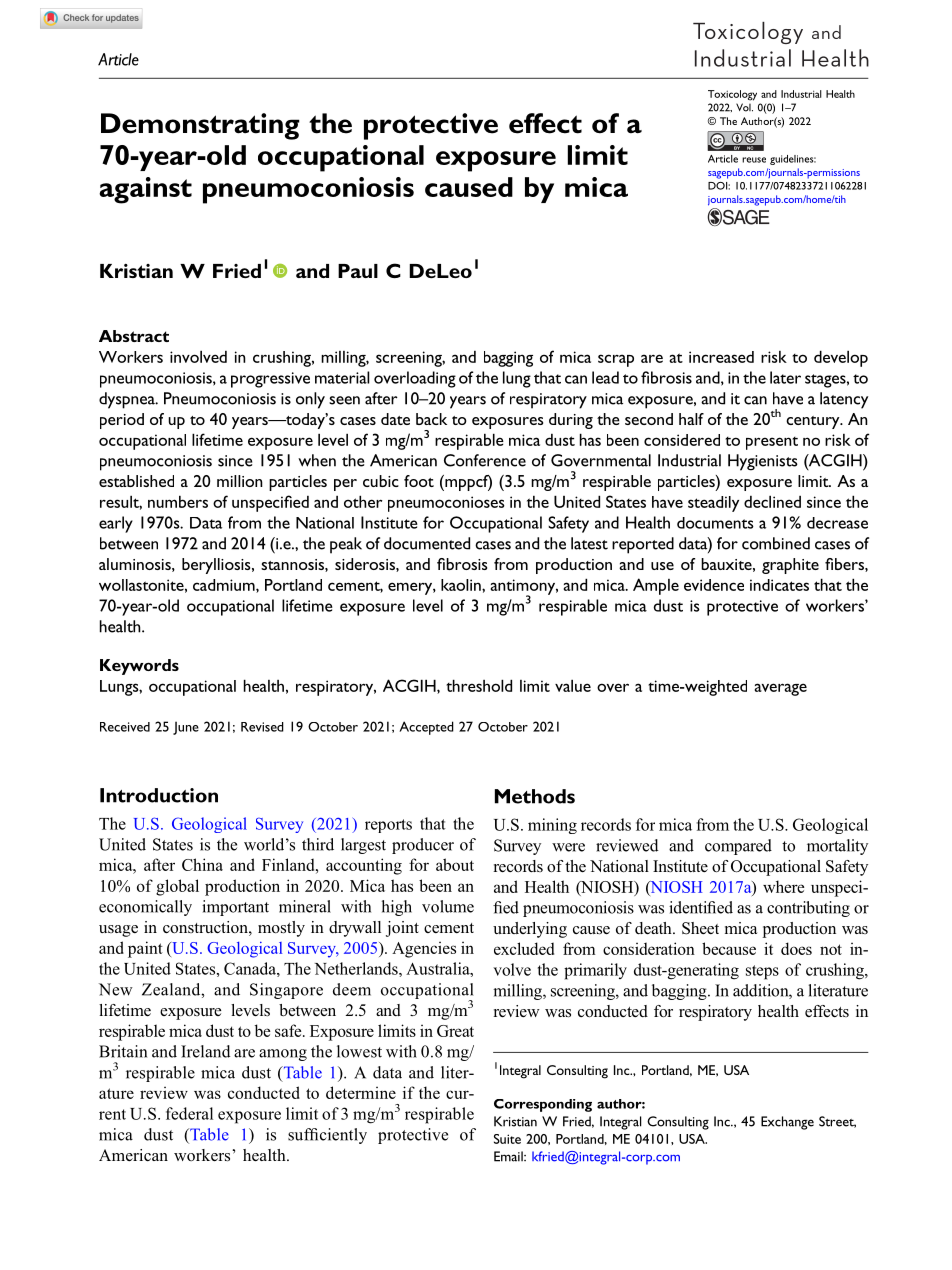 Image resolution: width=952 pixels, height=1270 pixels. Describe the element at coordinates (462, 585) in the screenshot. I see `kaolin` at that location.
